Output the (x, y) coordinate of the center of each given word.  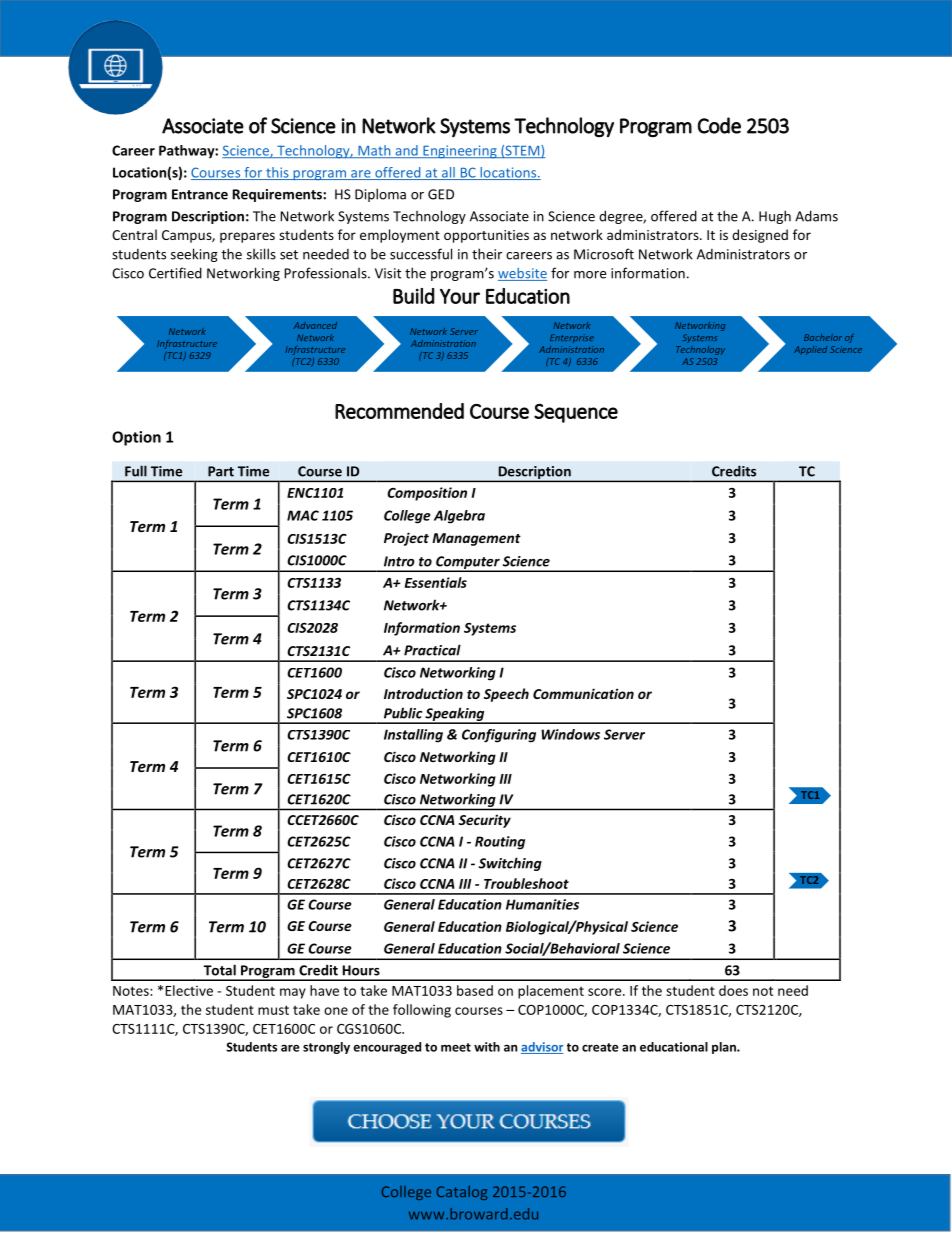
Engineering (460, 152)
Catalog (462, 1193)
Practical (432, 650)
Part (221, 471)
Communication (583, 693)
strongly (326, 1048)
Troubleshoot (526, 883)
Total (220, 970)
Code (719, 125)
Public (403, 713)
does (733, 990)
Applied (810, 350)
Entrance (200, 194)
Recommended (399, 411)
